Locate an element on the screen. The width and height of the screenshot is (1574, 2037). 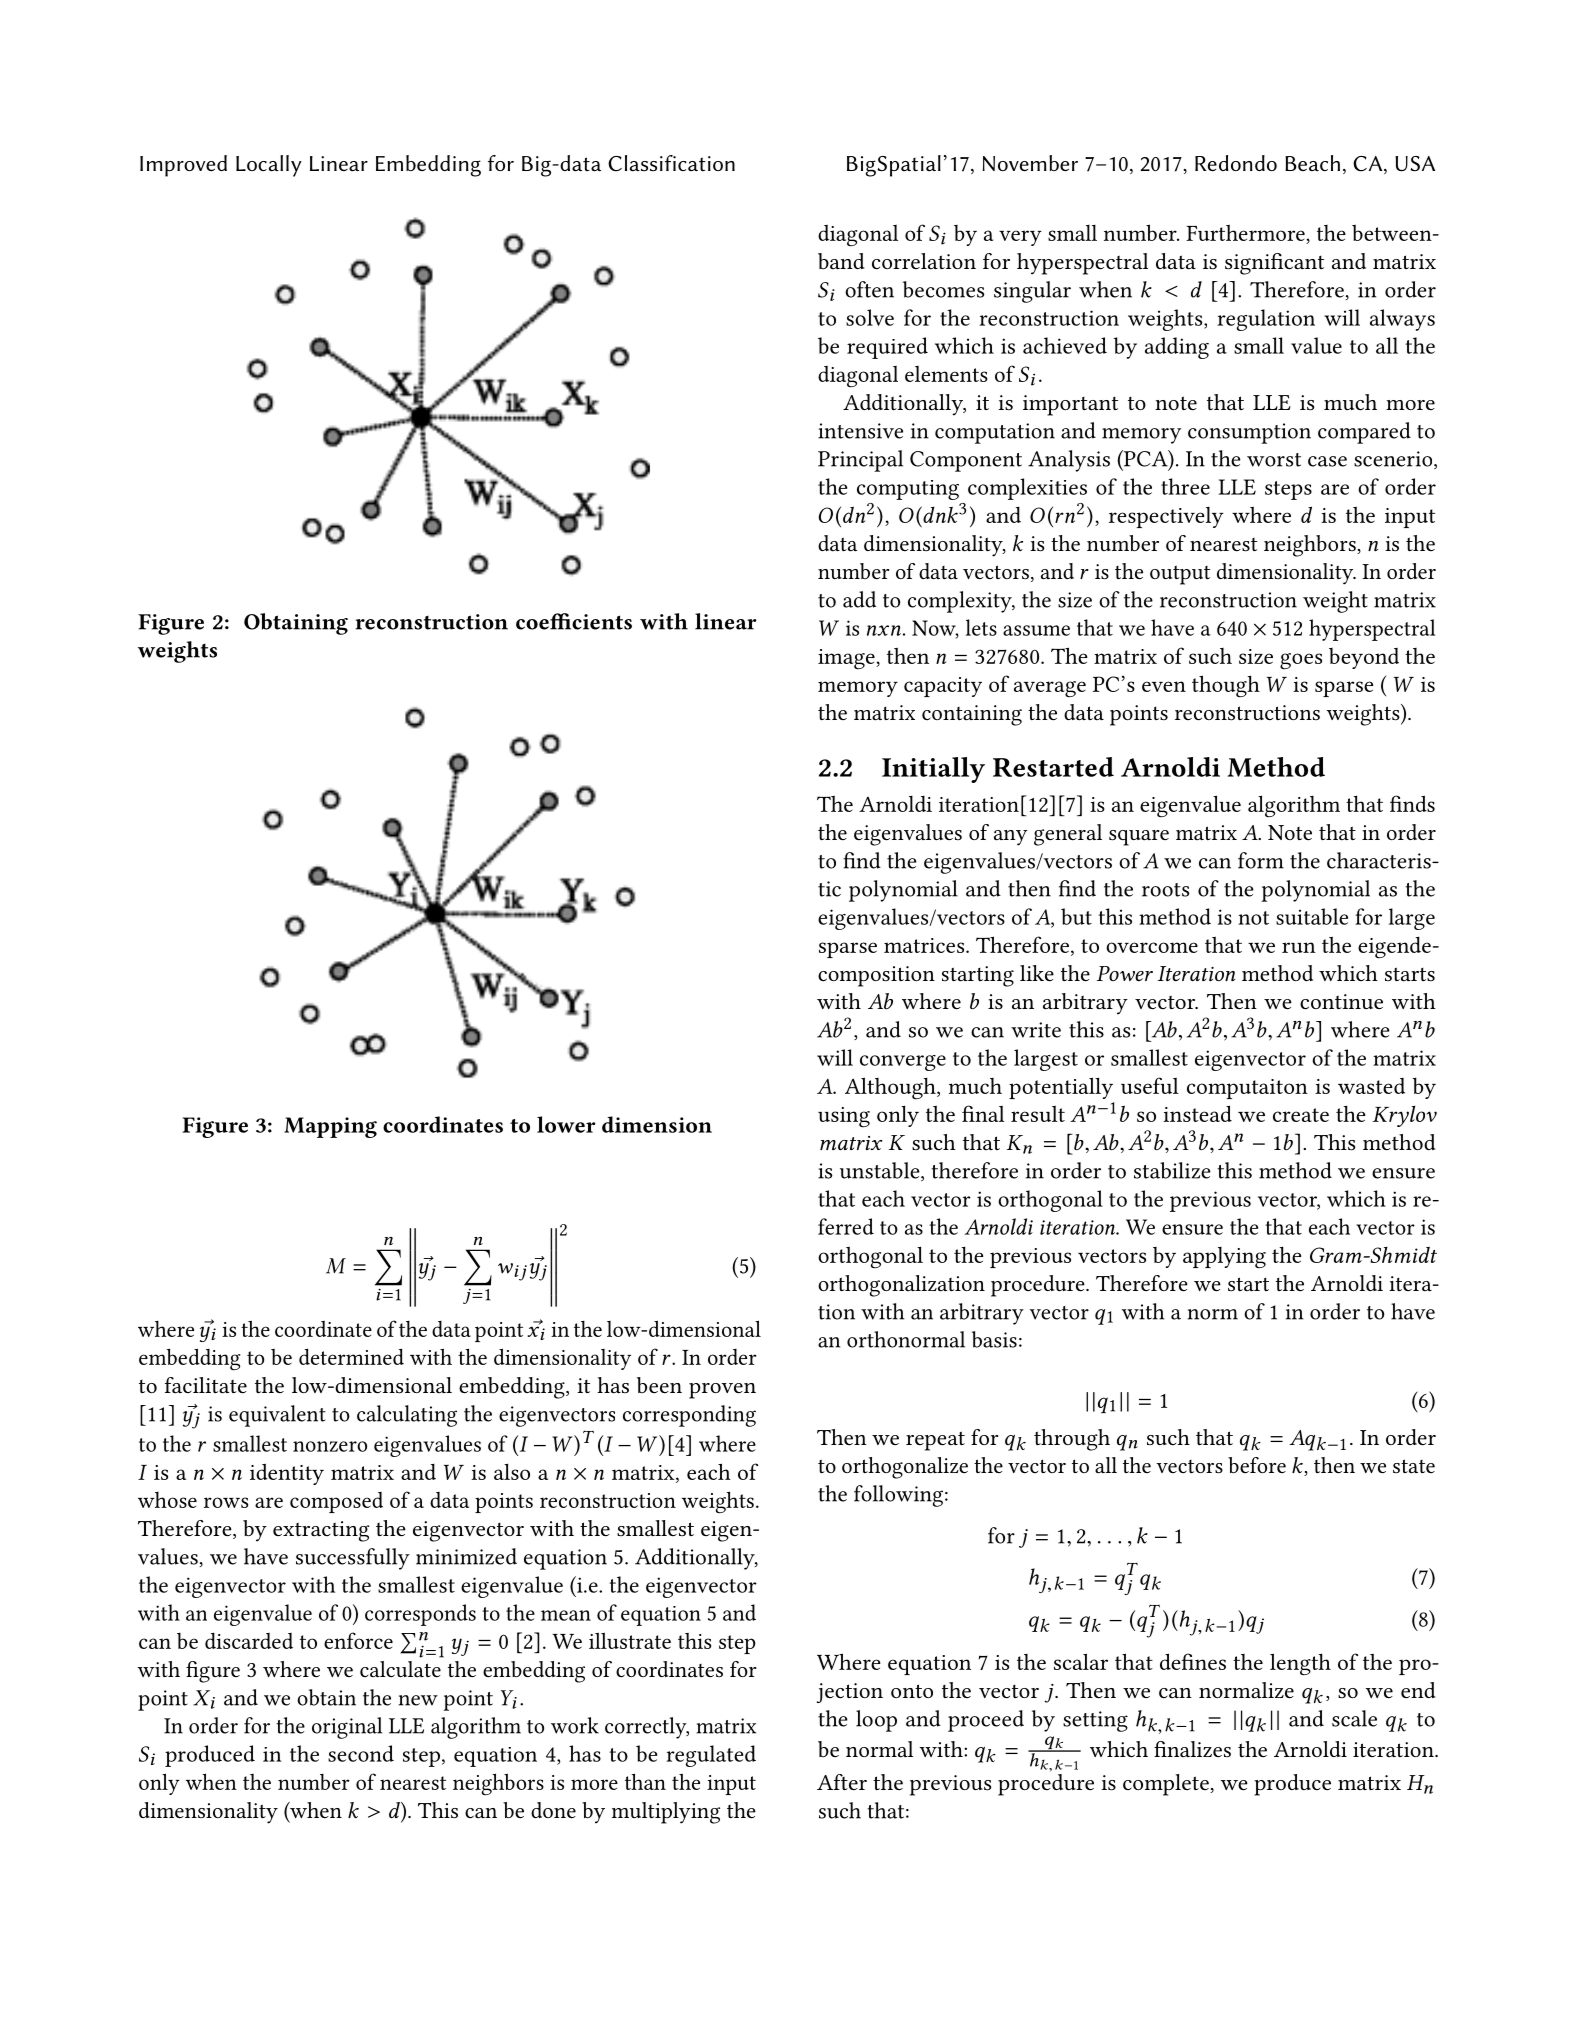
second is located at coordinates (361, 1753).
